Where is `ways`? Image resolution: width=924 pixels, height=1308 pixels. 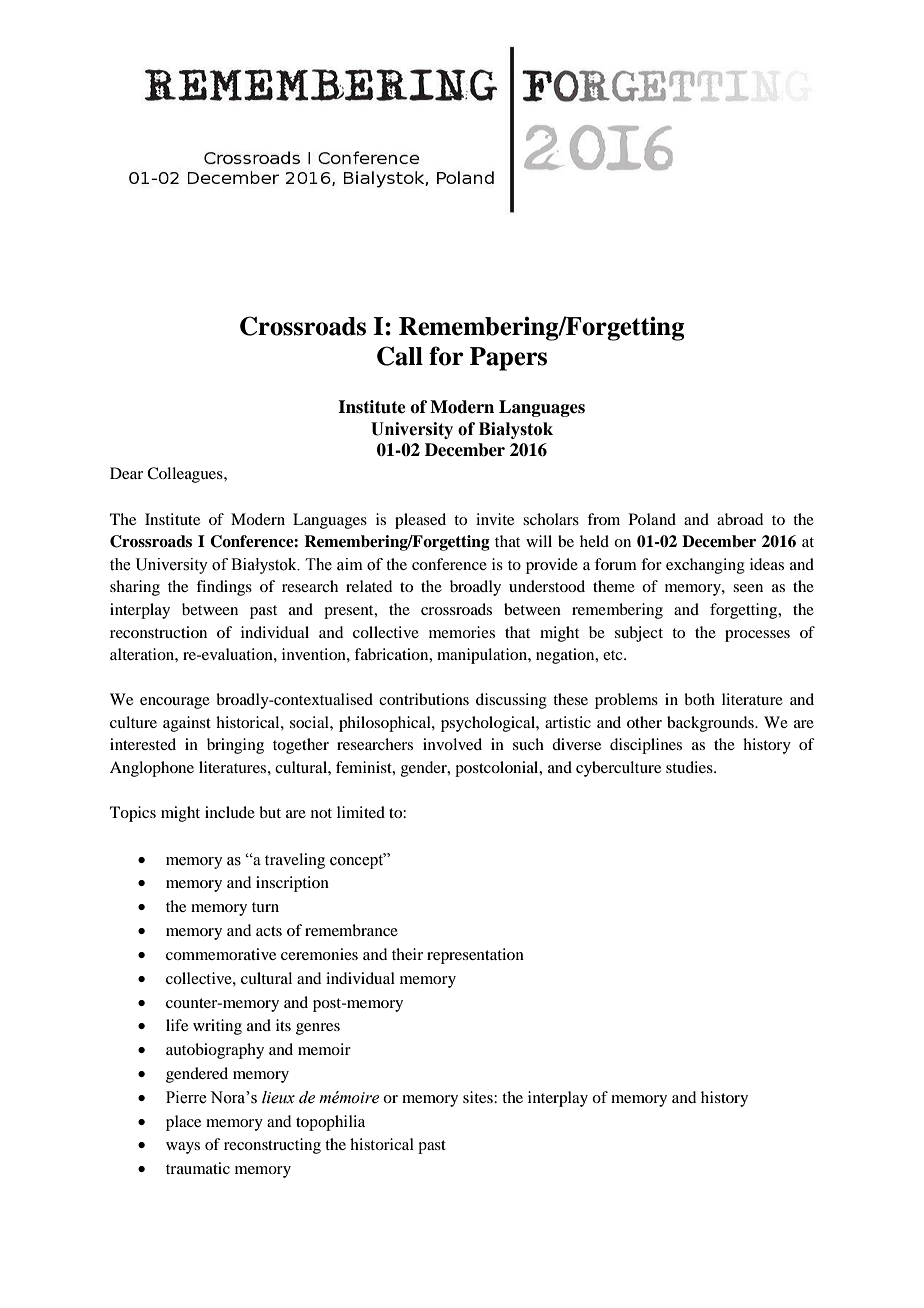
ways is located at coordinates (183, 1148).
